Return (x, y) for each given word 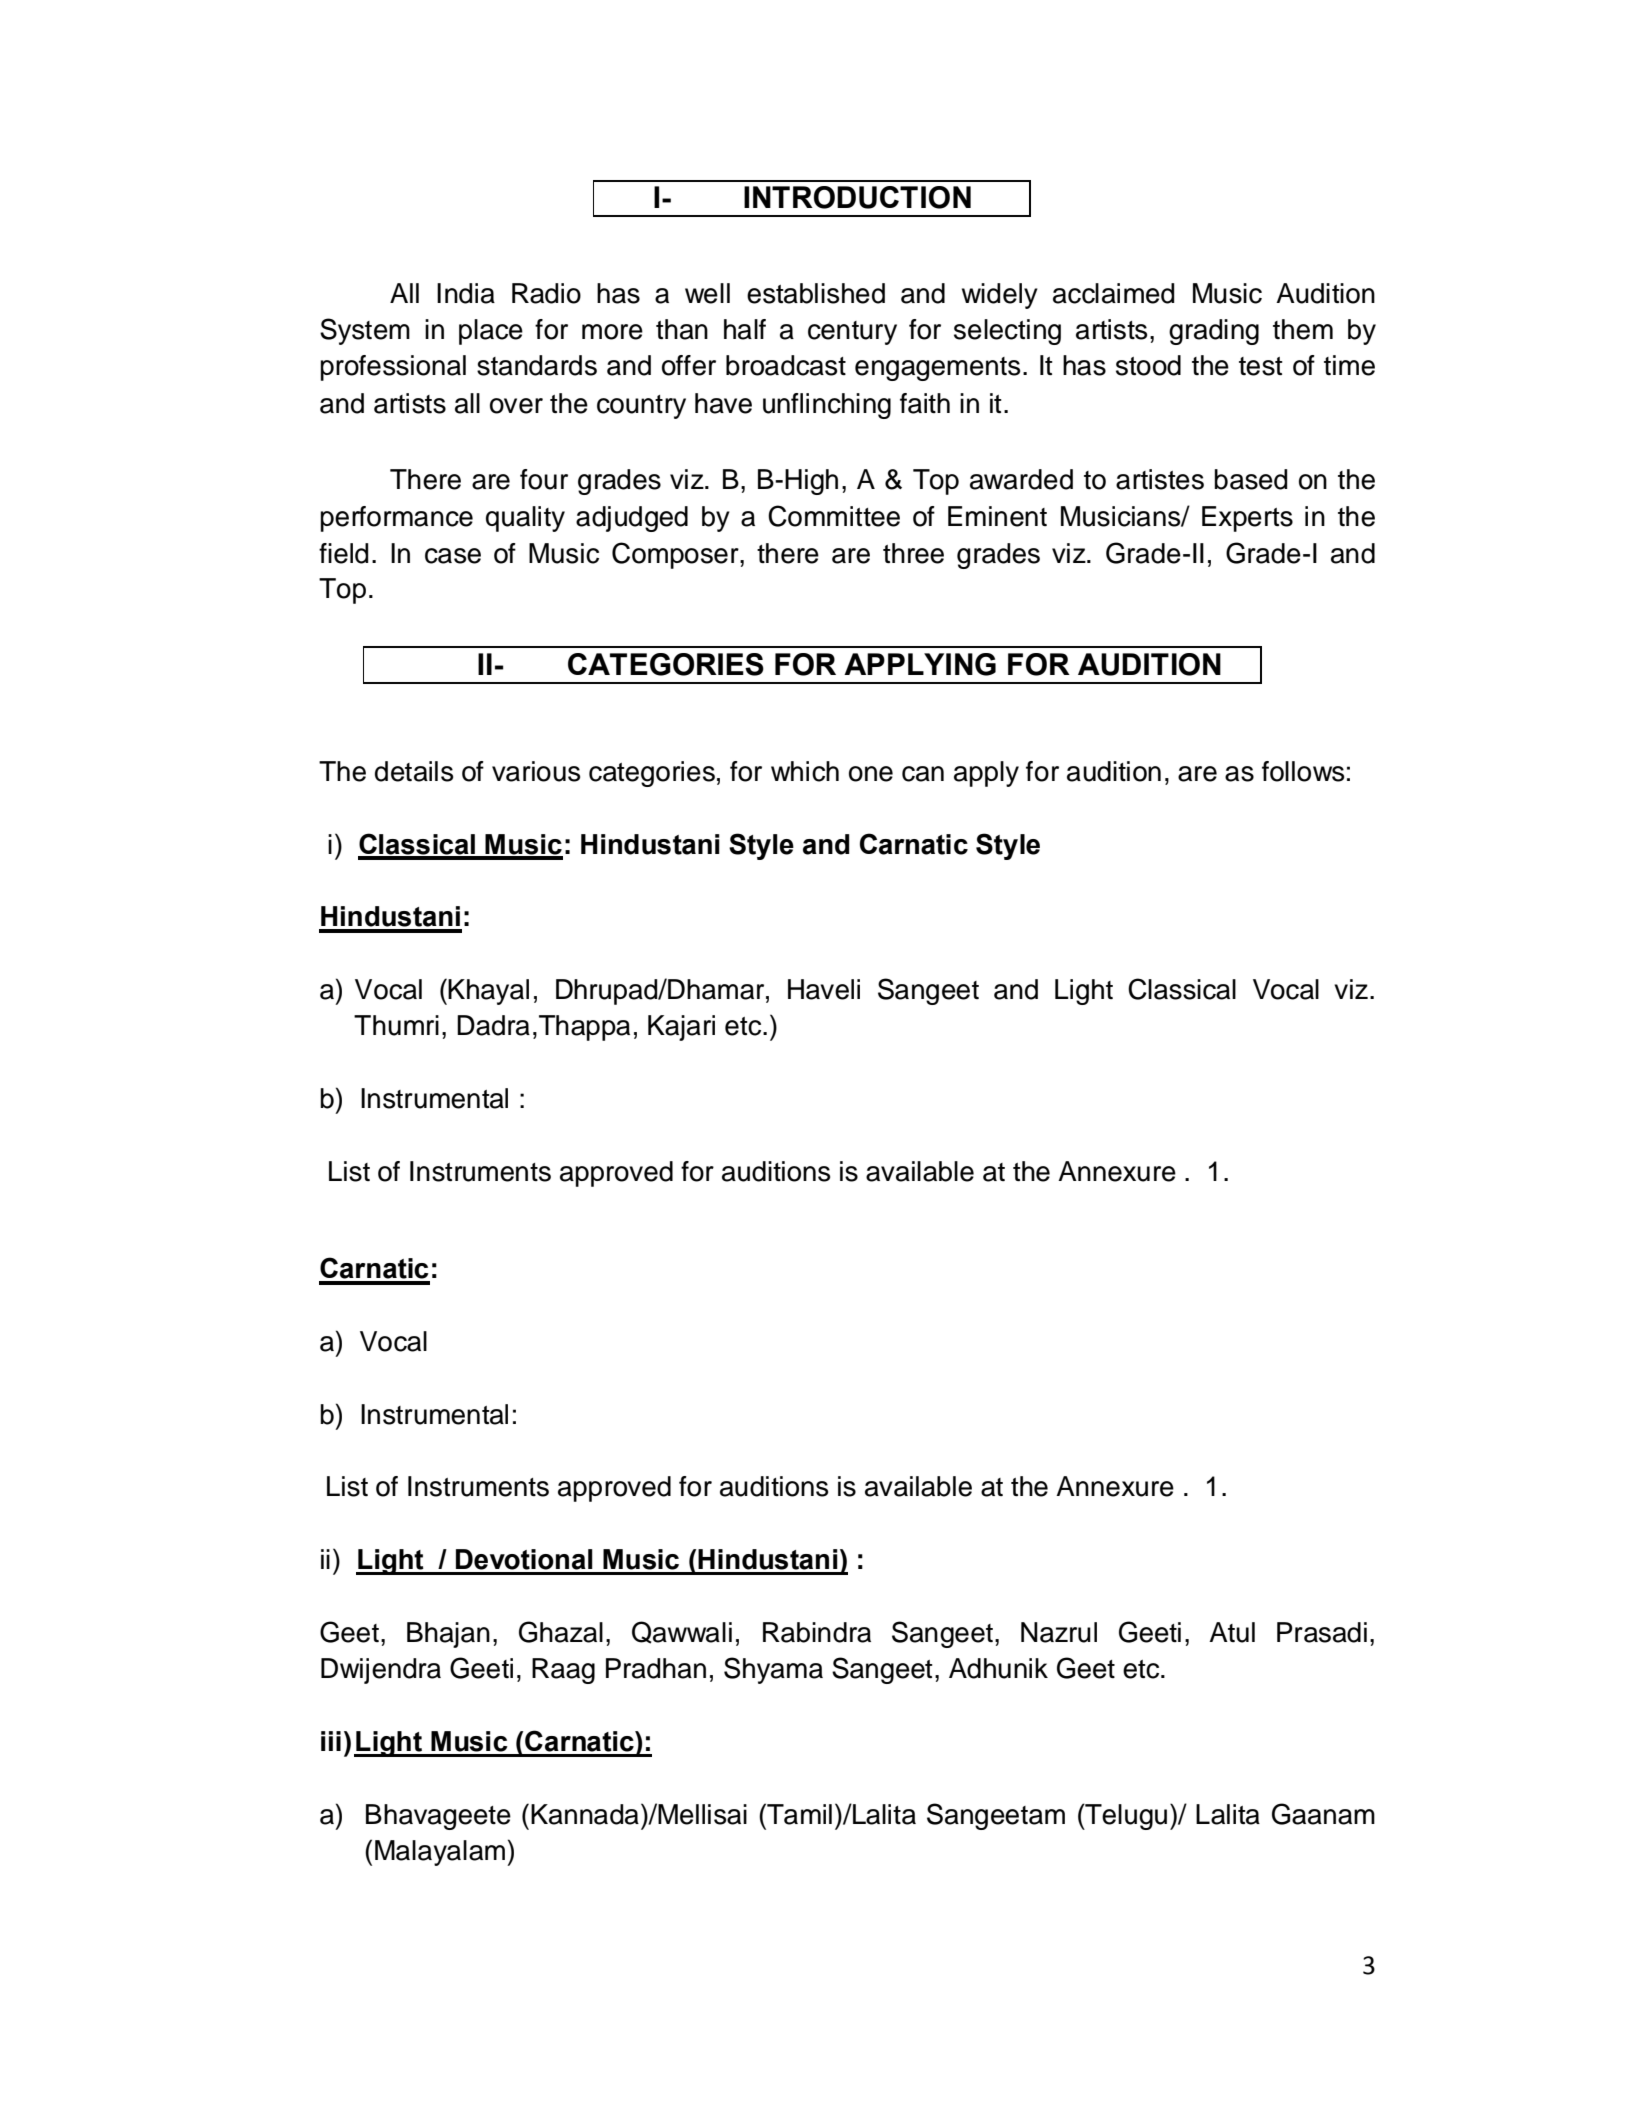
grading (1214, 332)
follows (1303, 771)
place (491, 332)
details (414, 771)
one (871, 774)
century (852, 333)
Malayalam (441, 1853)
